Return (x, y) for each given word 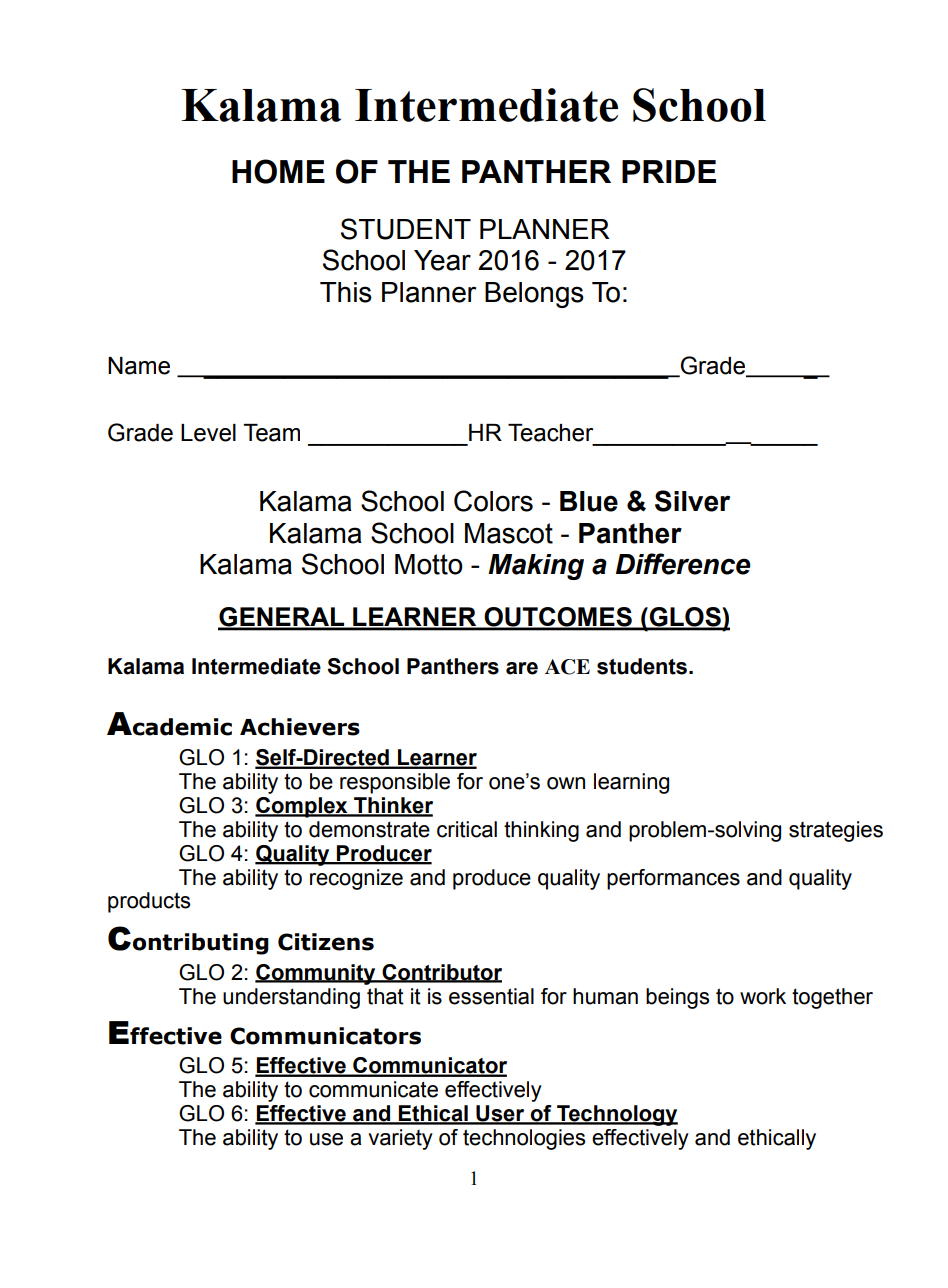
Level (208, 433)
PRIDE (669, 171)
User (500, 1114)
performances (673, 879)
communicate (373, 1089)
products (149, 902)
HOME (278, 171)
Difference (683, 564)
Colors (493, 501)
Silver (692, 501)
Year (442, 260)
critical (467, 829)
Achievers (300, 727)
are (522, 668)
